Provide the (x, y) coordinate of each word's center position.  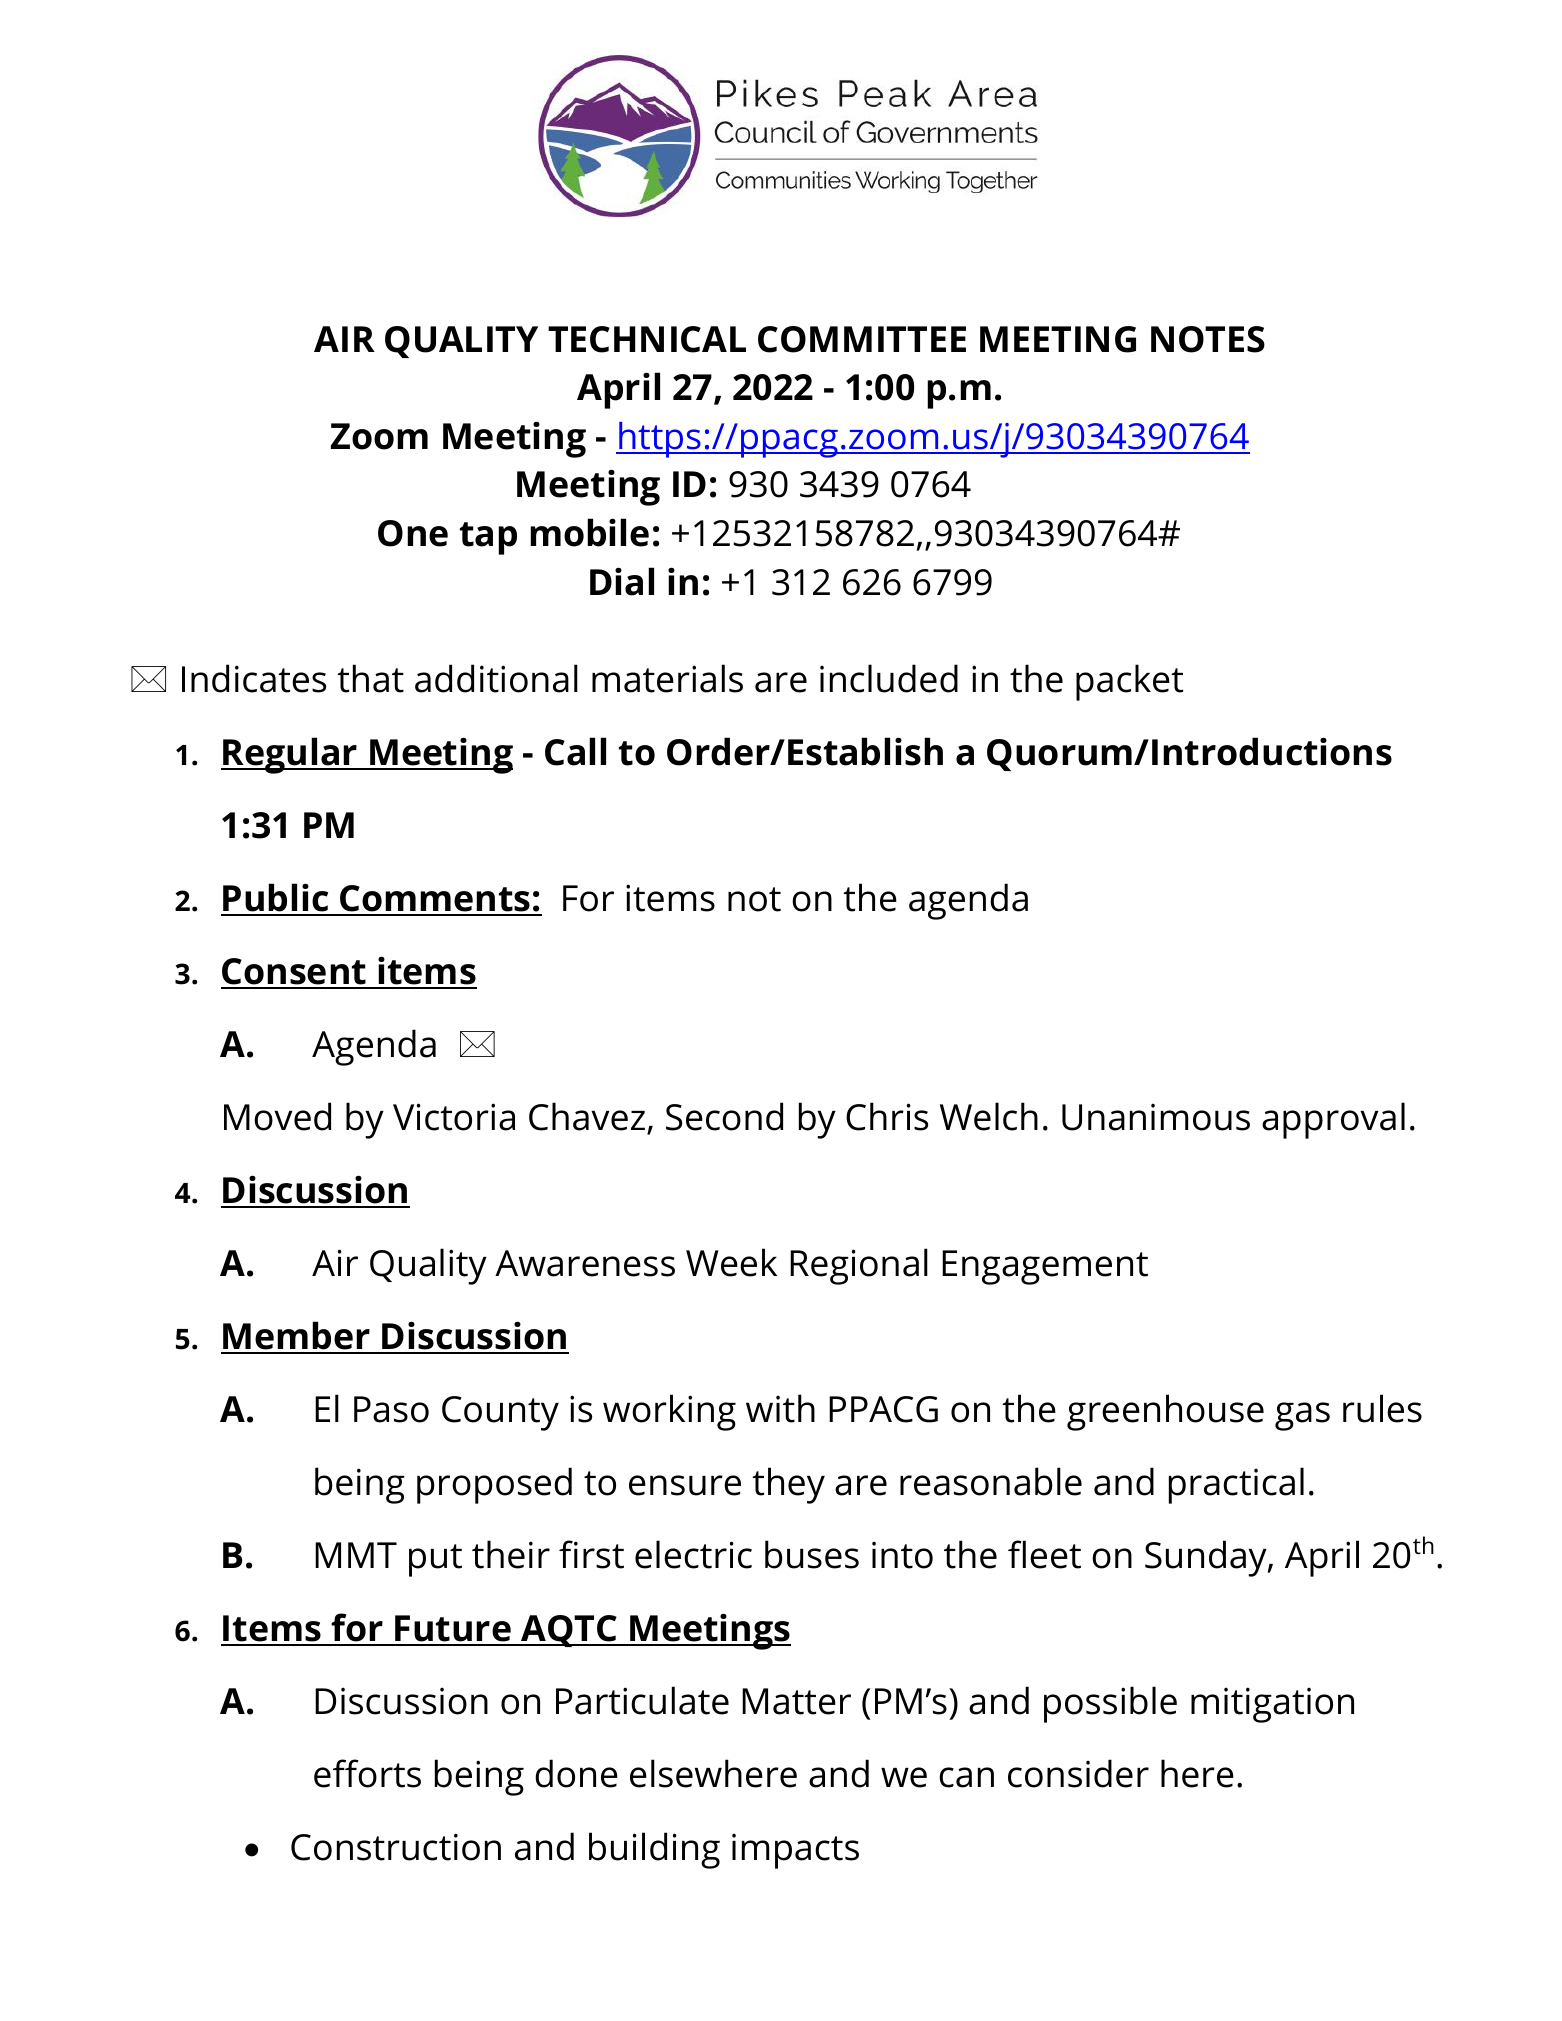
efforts (367, 1773)
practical (1236, 1485)
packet (1129, 682)
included (889, 678)
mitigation (1272, 1705)
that (370, 678)
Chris (887, 1116)
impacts (795, 1851)
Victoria (454, 1117)
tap (488, 538)
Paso (391, 1409)
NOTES (1208, 339)
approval (1333, 1120)
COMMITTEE (862, 339)
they (788, 1485)
